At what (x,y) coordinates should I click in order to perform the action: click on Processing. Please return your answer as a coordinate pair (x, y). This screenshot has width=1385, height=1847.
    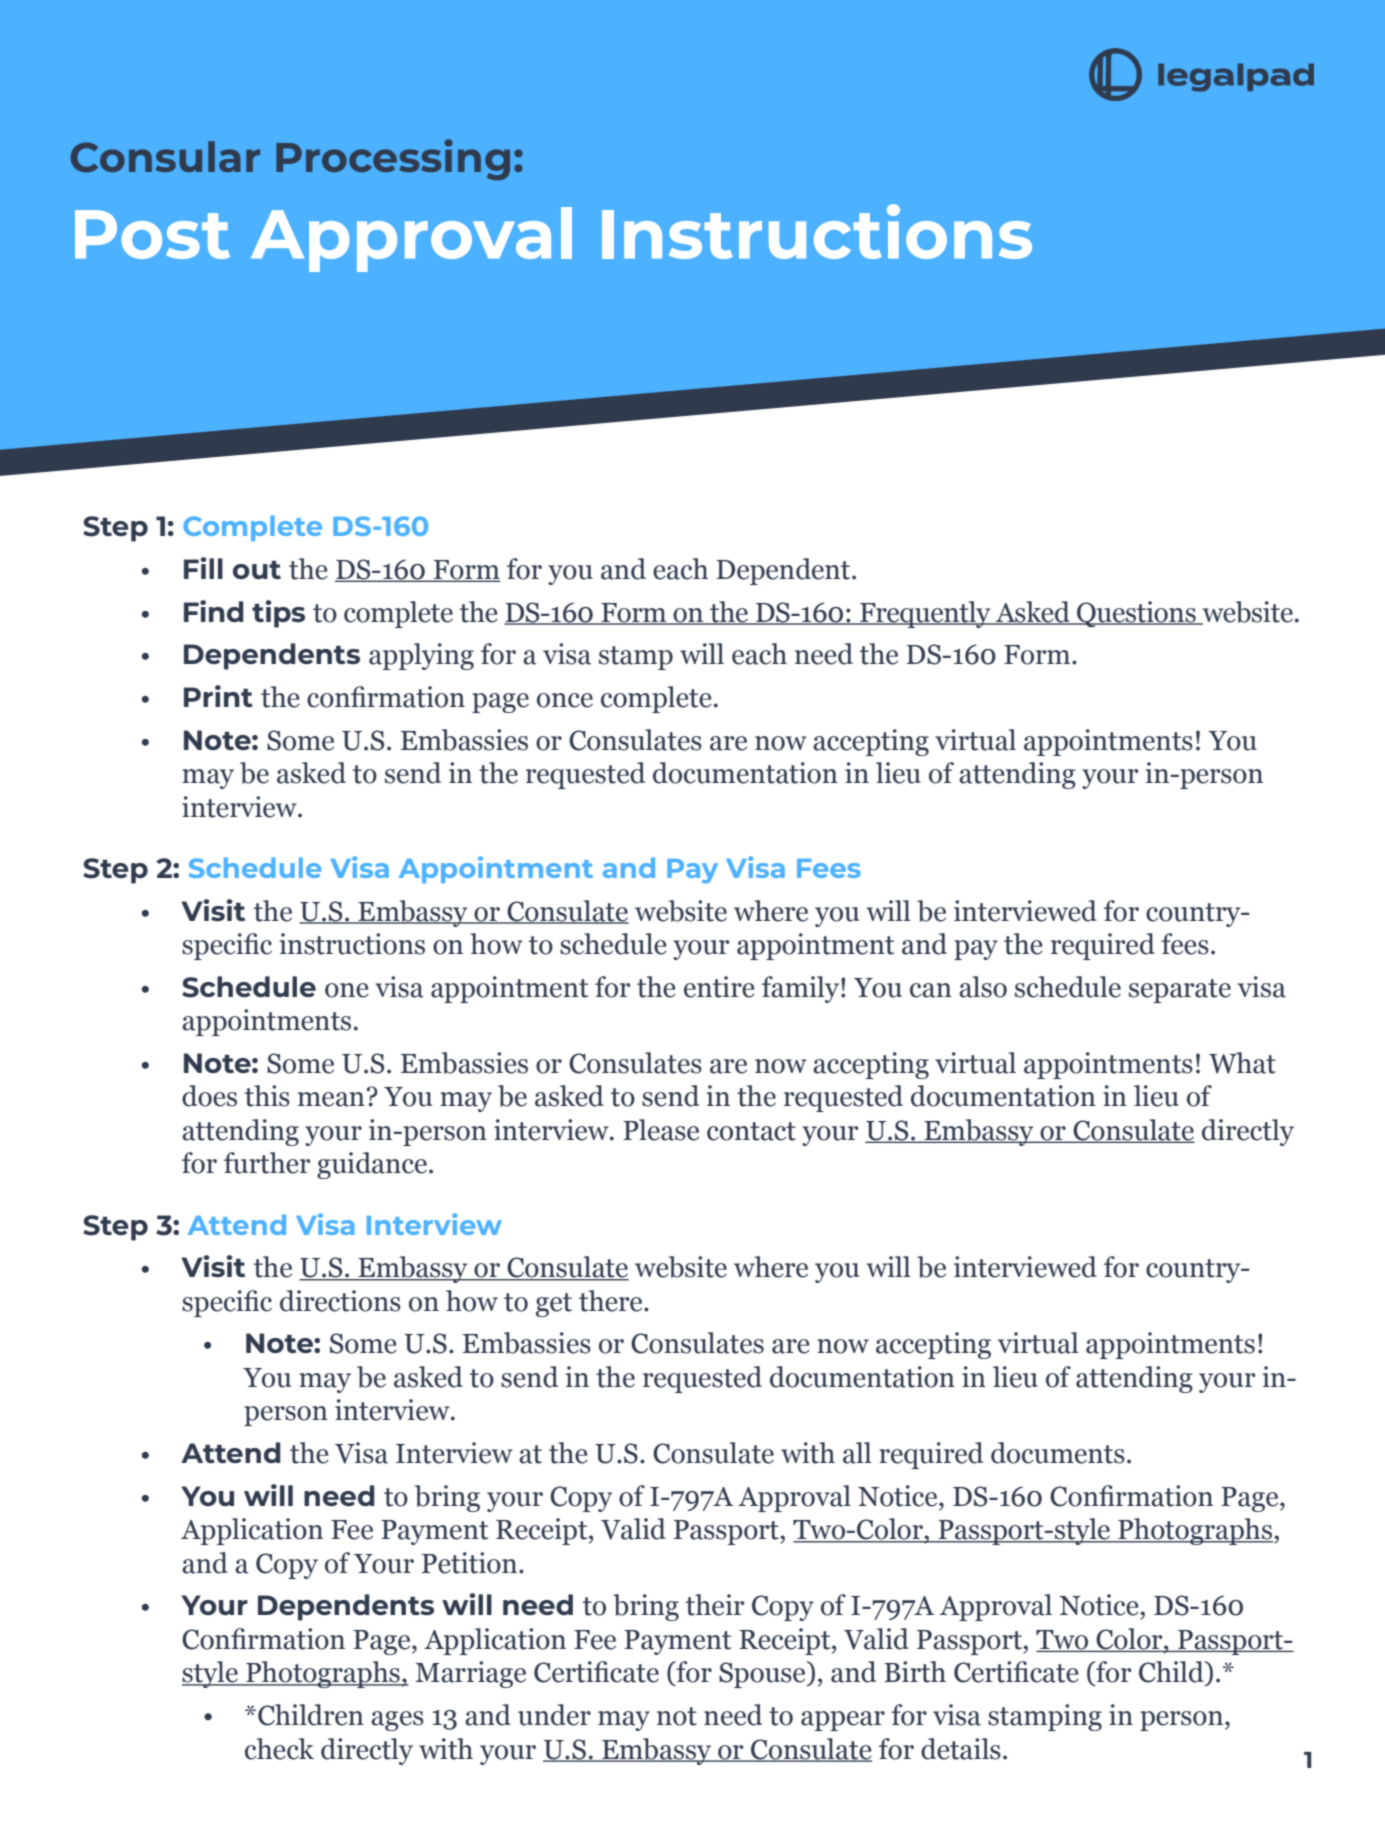
    Looking at the image, I should click on (393, 159).
